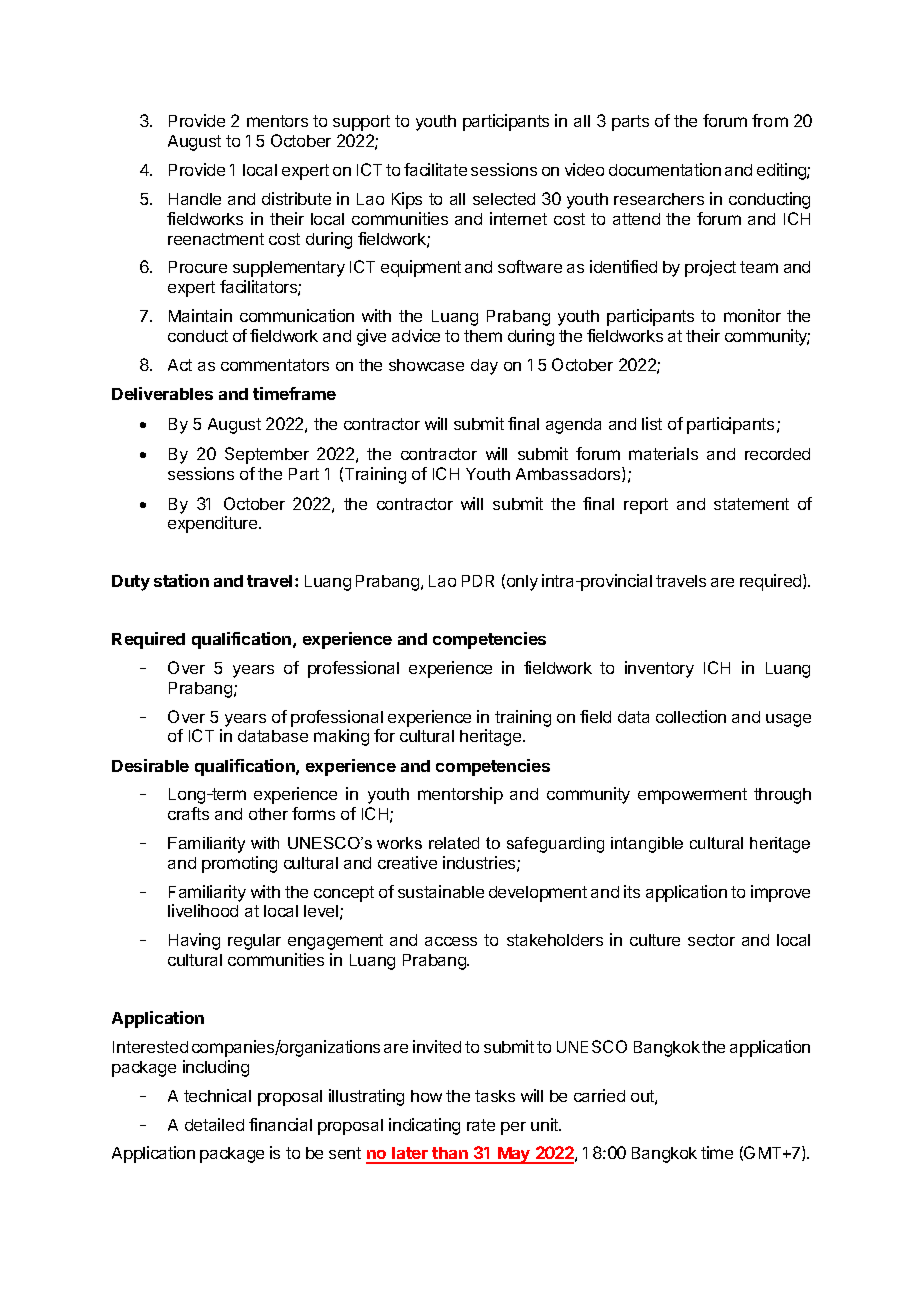 This screenshot has height=1308, width=924. What do you see at coordinates (692, 796) in the screenshot?
I see `empowerment` at bounding box center [692, 796].
